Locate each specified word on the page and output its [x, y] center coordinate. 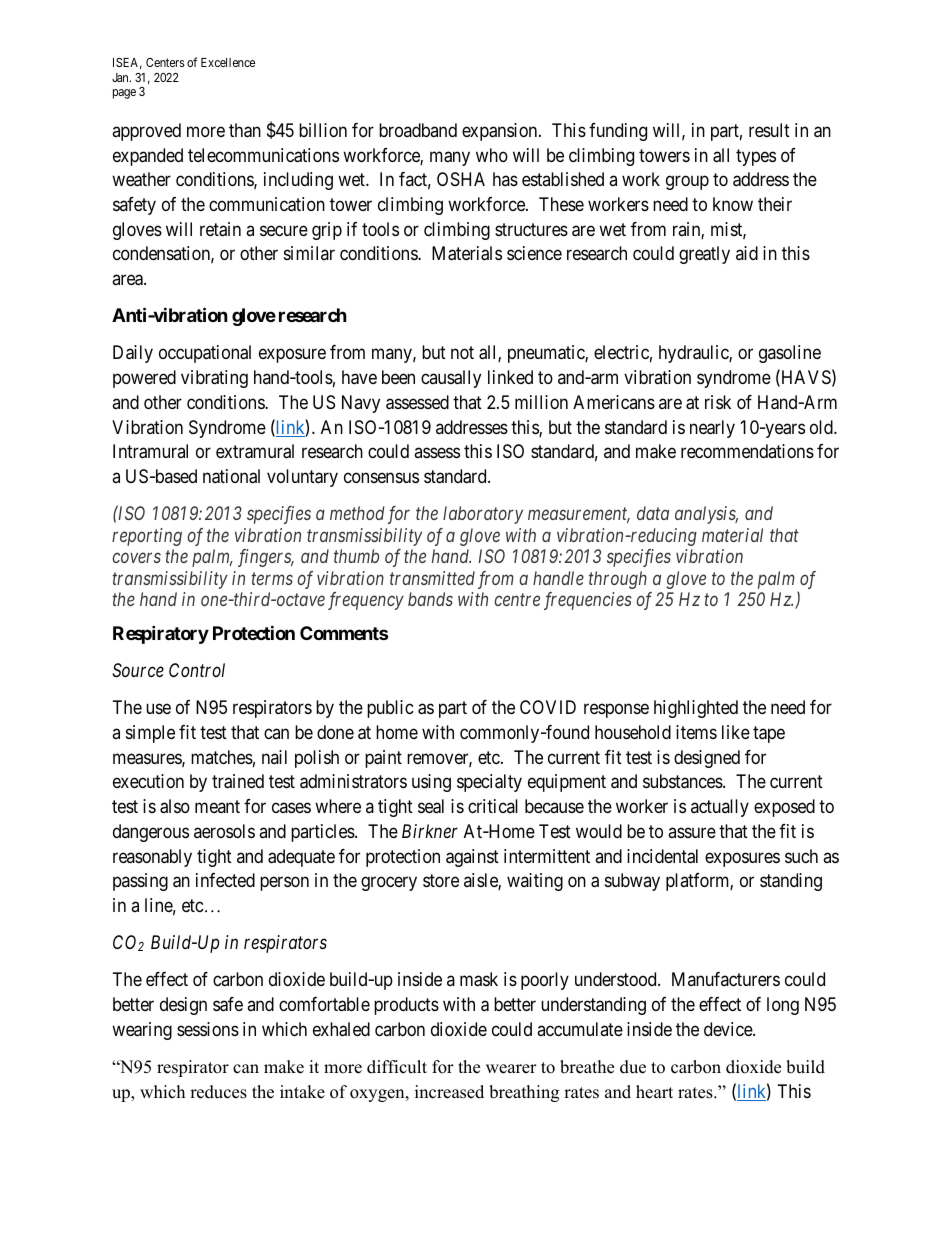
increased [449, 1092]
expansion [501, 132]
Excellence [228, 62]
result [769, 130]
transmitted [432, 578]
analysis [706, 515]
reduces [218, 1092]
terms [272, 578]
